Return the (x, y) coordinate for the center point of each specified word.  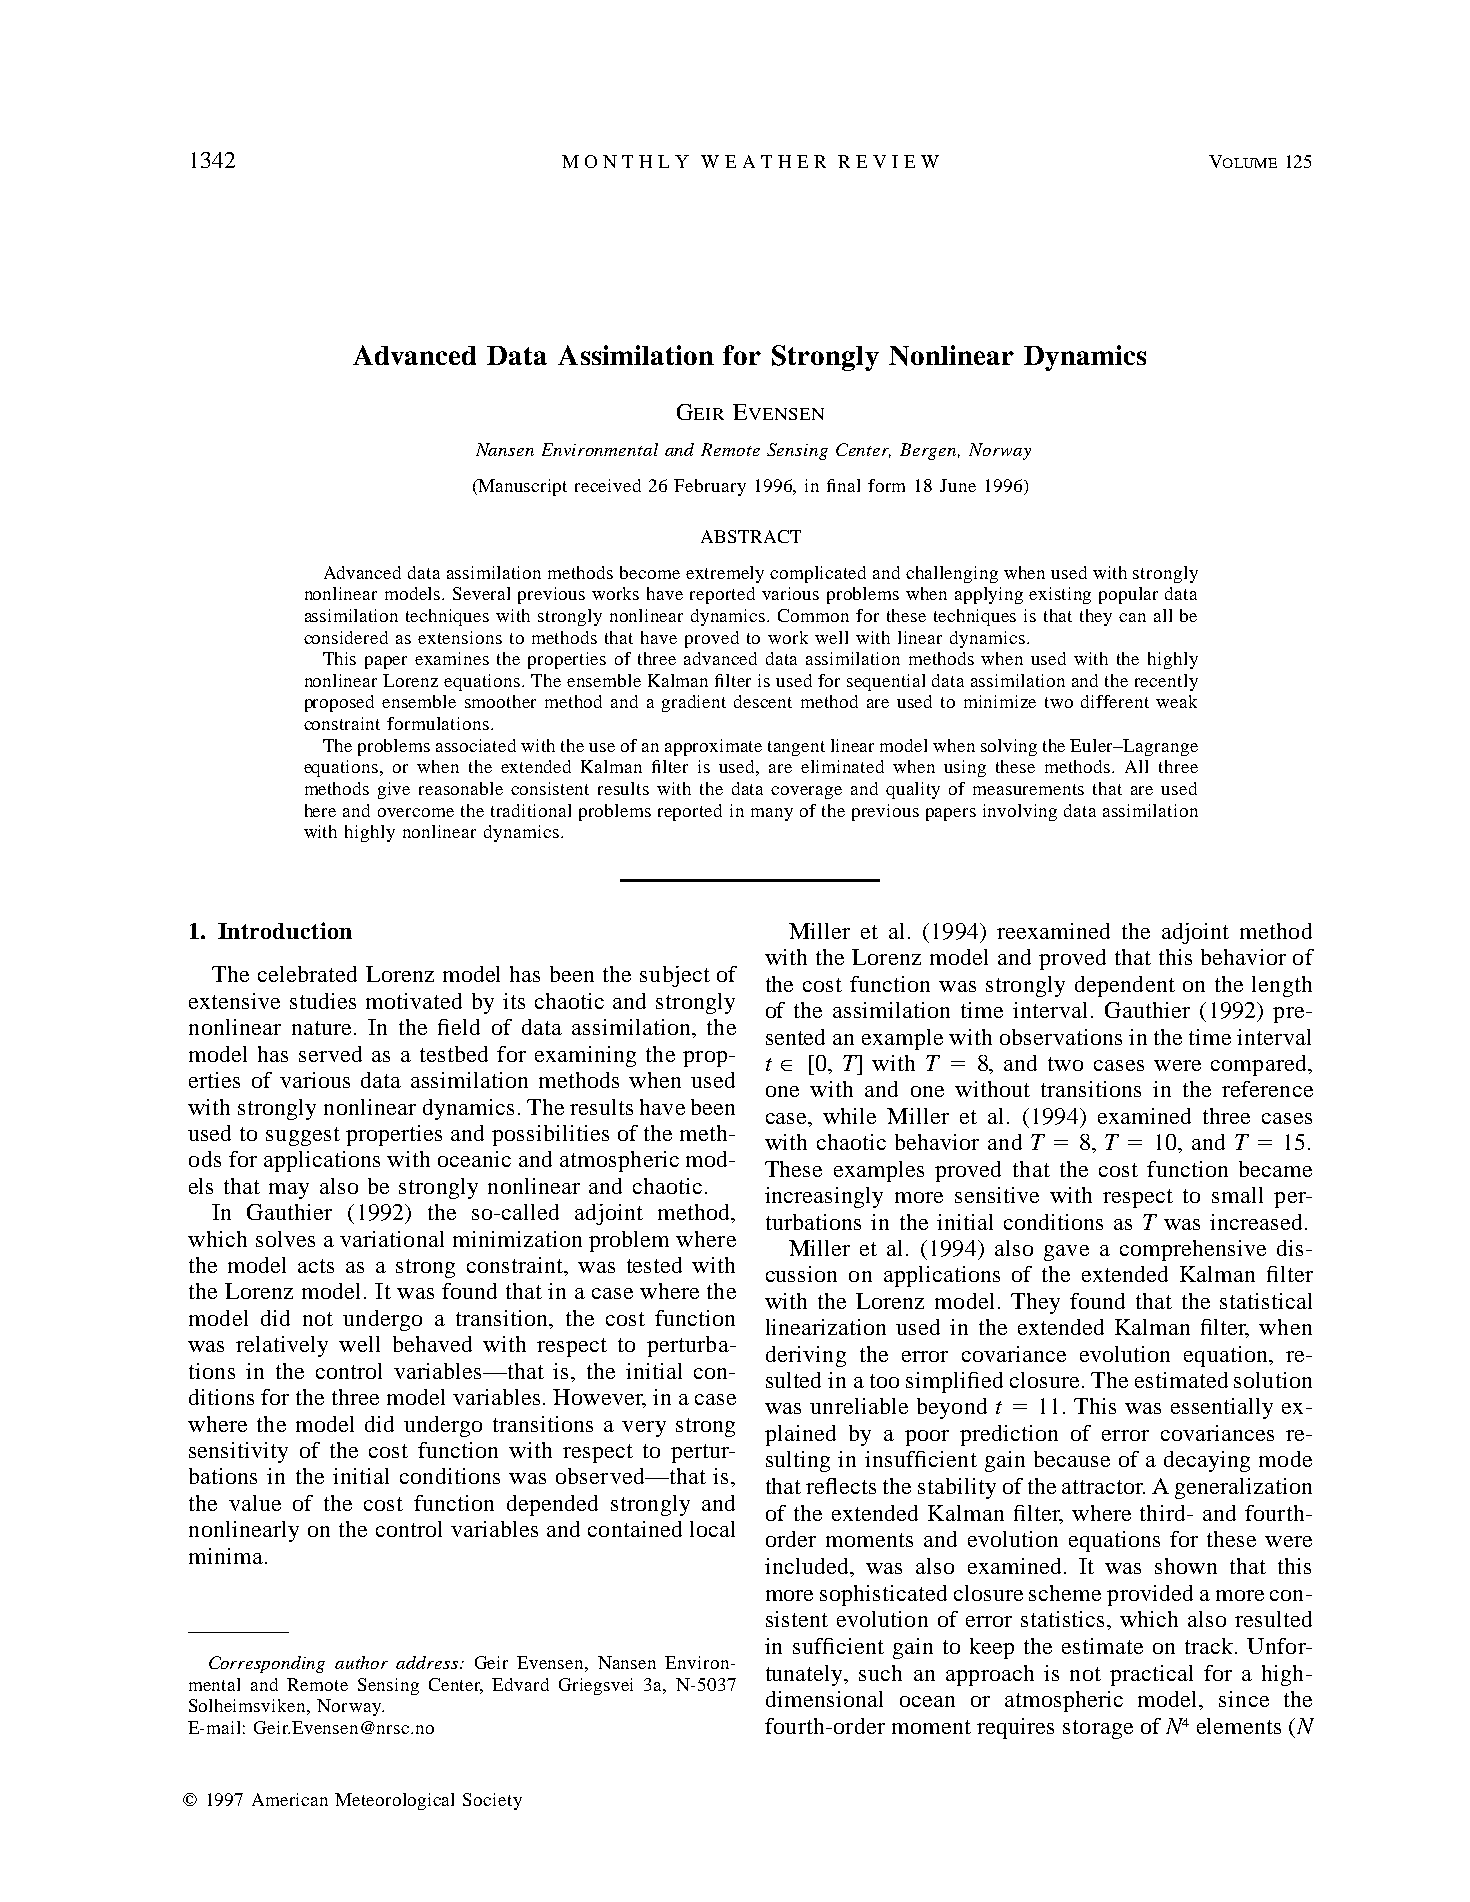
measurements (1028, 789)
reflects (841, 1486)
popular (1128, 595)
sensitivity (238, 1452)
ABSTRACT (751, 536)
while (849, 1116)
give (394, 790)
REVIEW (888, 161)
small (1237, 1195)
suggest (303, 1136)
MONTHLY (625, 161)
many (772, 814)
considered (346, 637)
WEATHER (763, 161)
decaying (1207, 1461)
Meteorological (394, 1801)
